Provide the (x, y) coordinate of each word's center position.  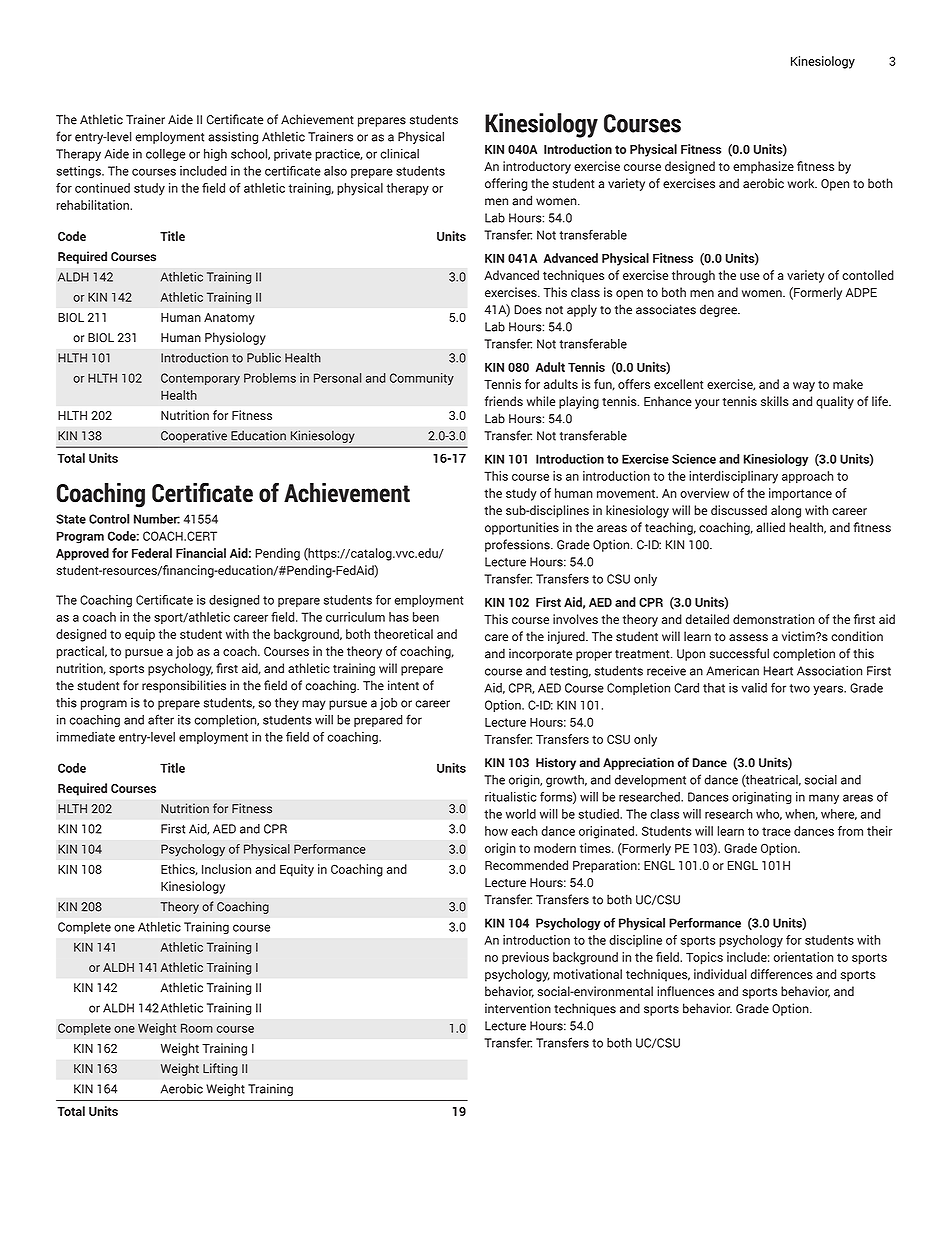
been (426, 617)
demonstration (774, 619)
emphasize (763, 167)
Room (197, 1028)
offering (506, 184)
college (165, 155)
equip (140, 635)
